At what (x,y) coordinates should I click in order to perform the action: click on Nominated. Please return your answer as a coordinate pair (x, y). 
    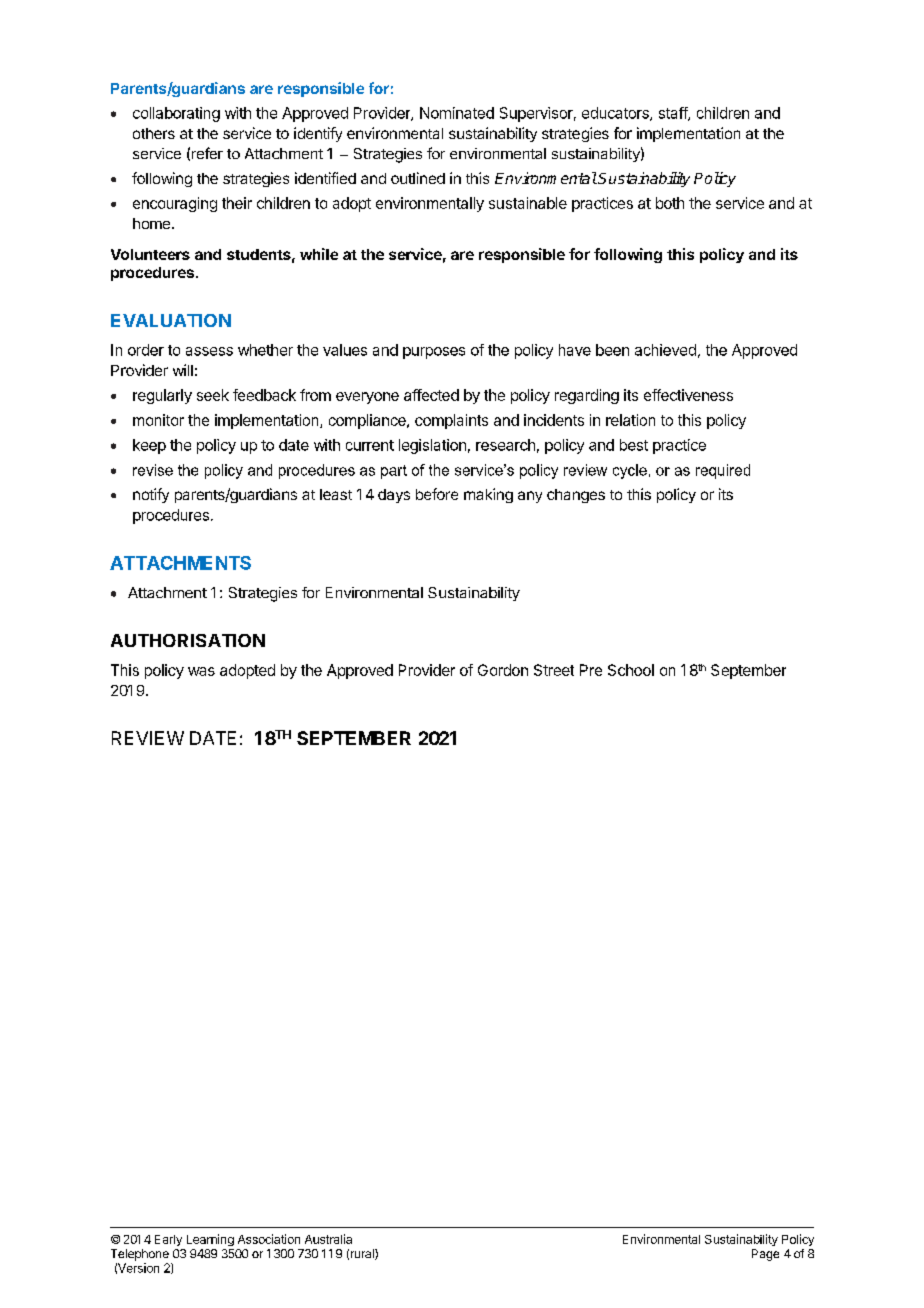
    Looking at the image, I should click on (457, 113).
